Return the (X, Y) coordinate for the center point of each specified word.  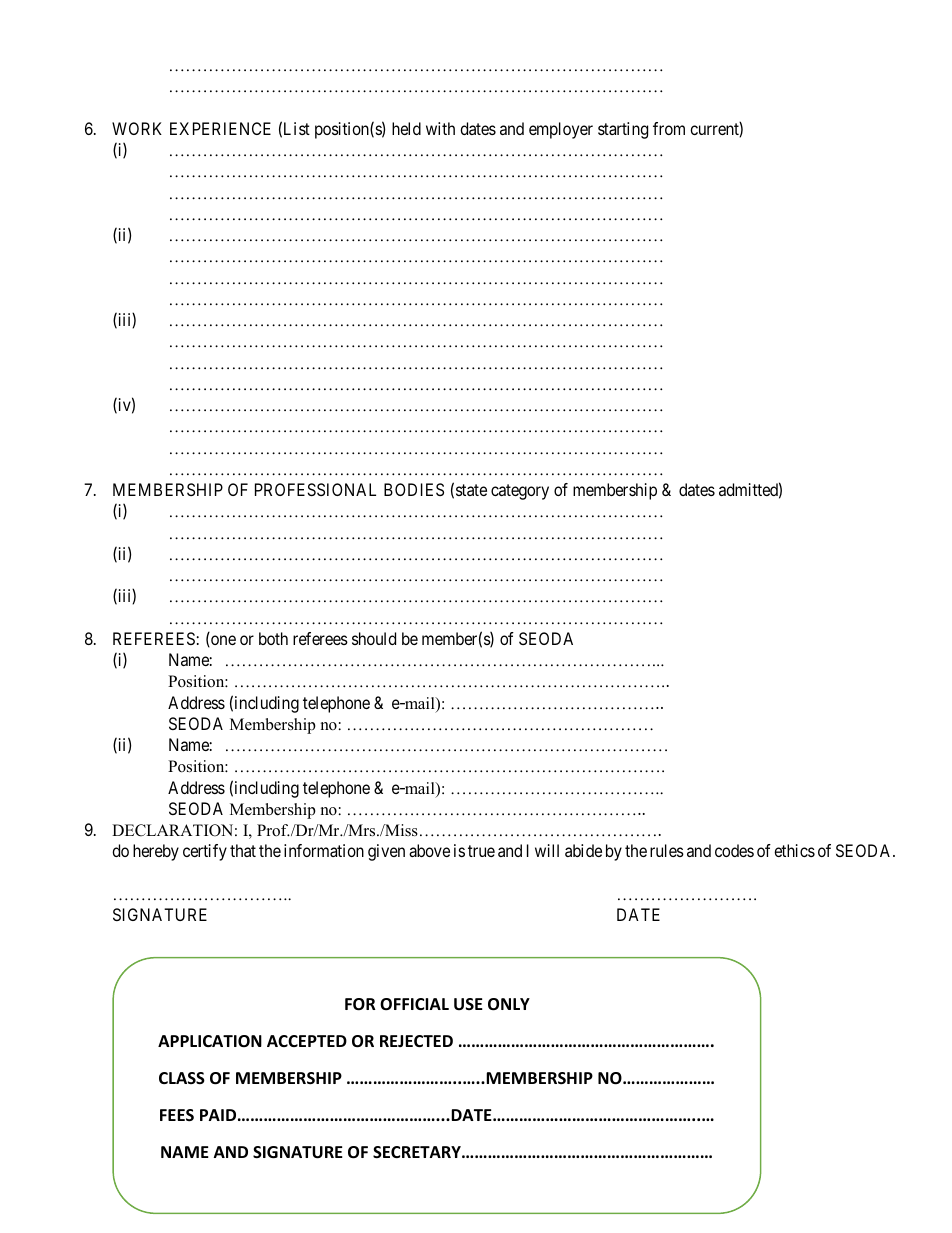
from (669, 128)
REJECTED (416, 1041)
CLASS (182, 1078)
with (440, 128)
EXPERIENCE (220, 128)
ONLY (509, 1004)
